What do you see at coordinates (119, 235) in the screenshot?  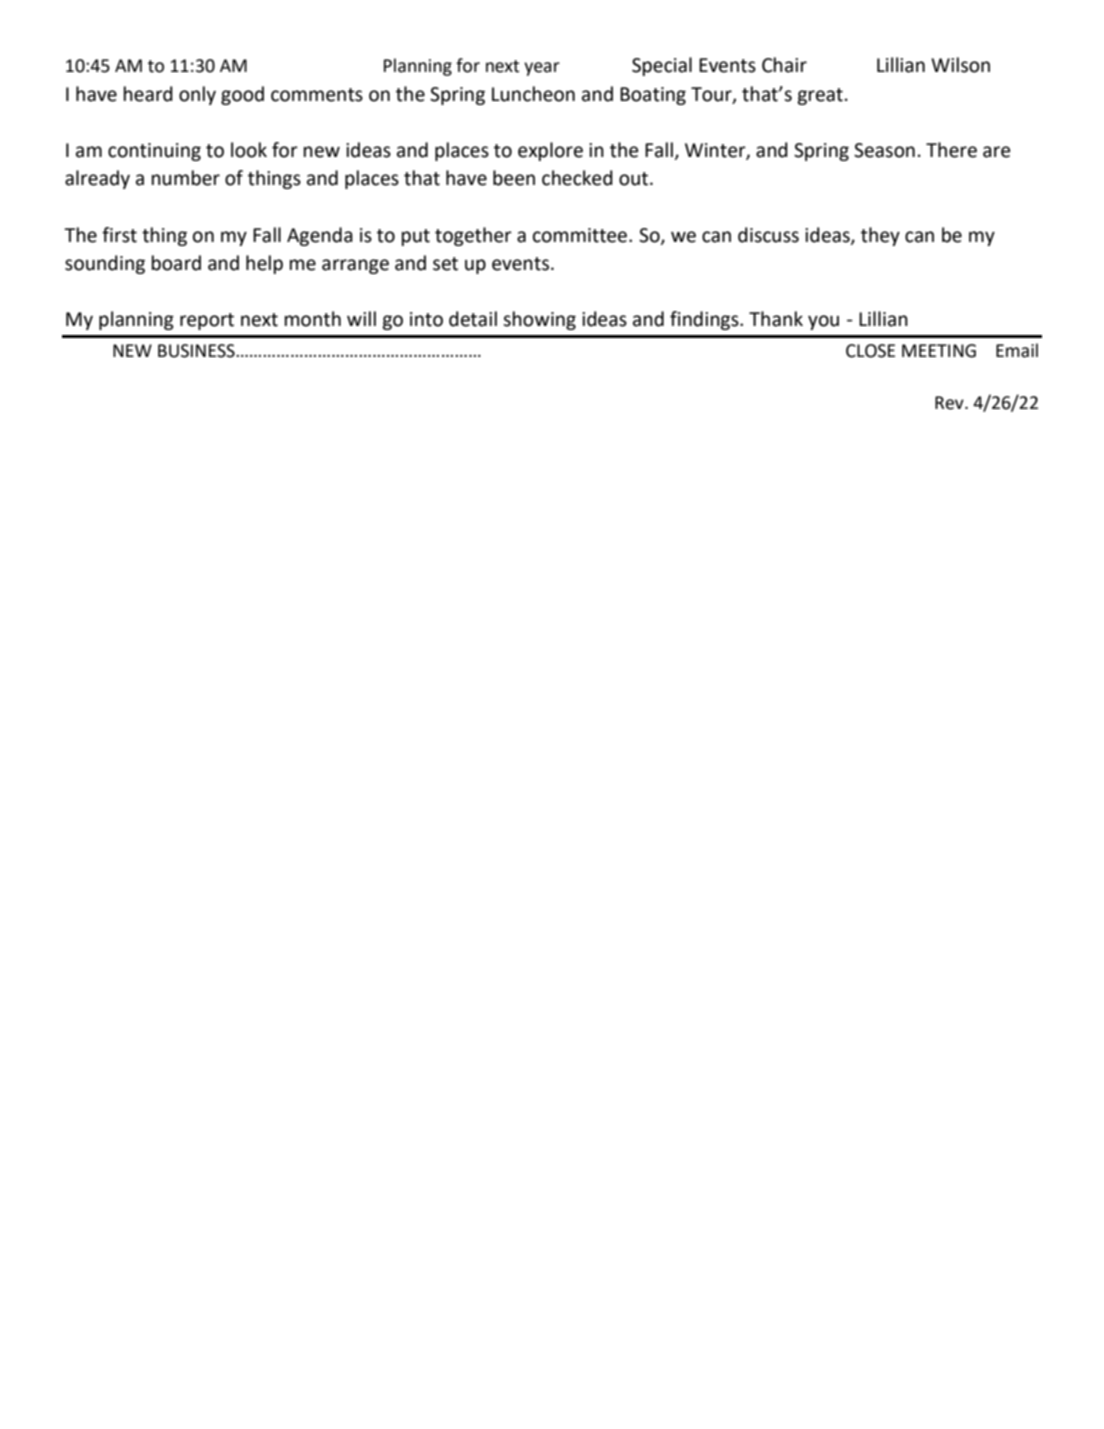 I see `first` at bounding box center [119, 235].
